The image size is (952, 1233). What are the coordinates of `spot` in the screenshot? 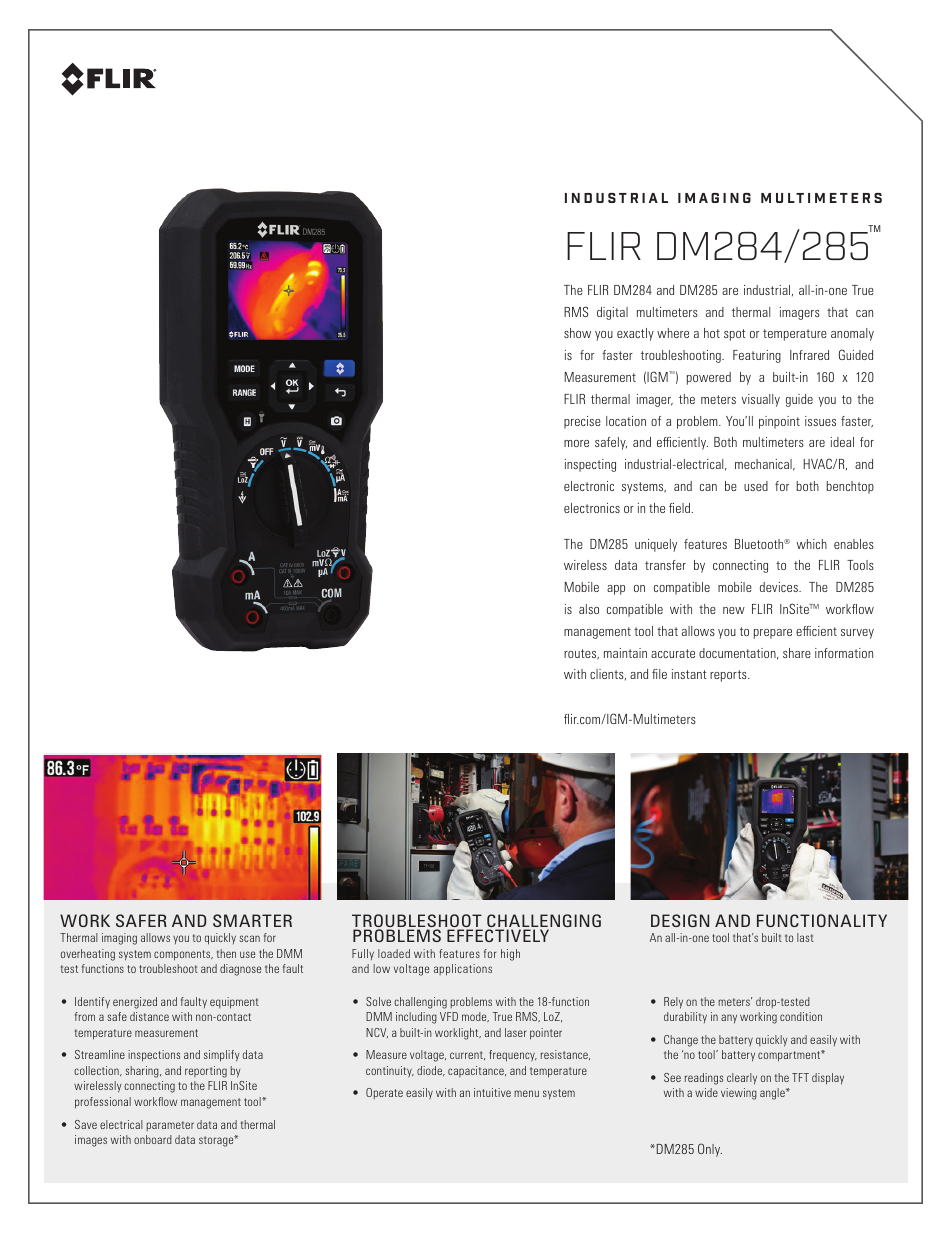 It's located at (735, 335).
